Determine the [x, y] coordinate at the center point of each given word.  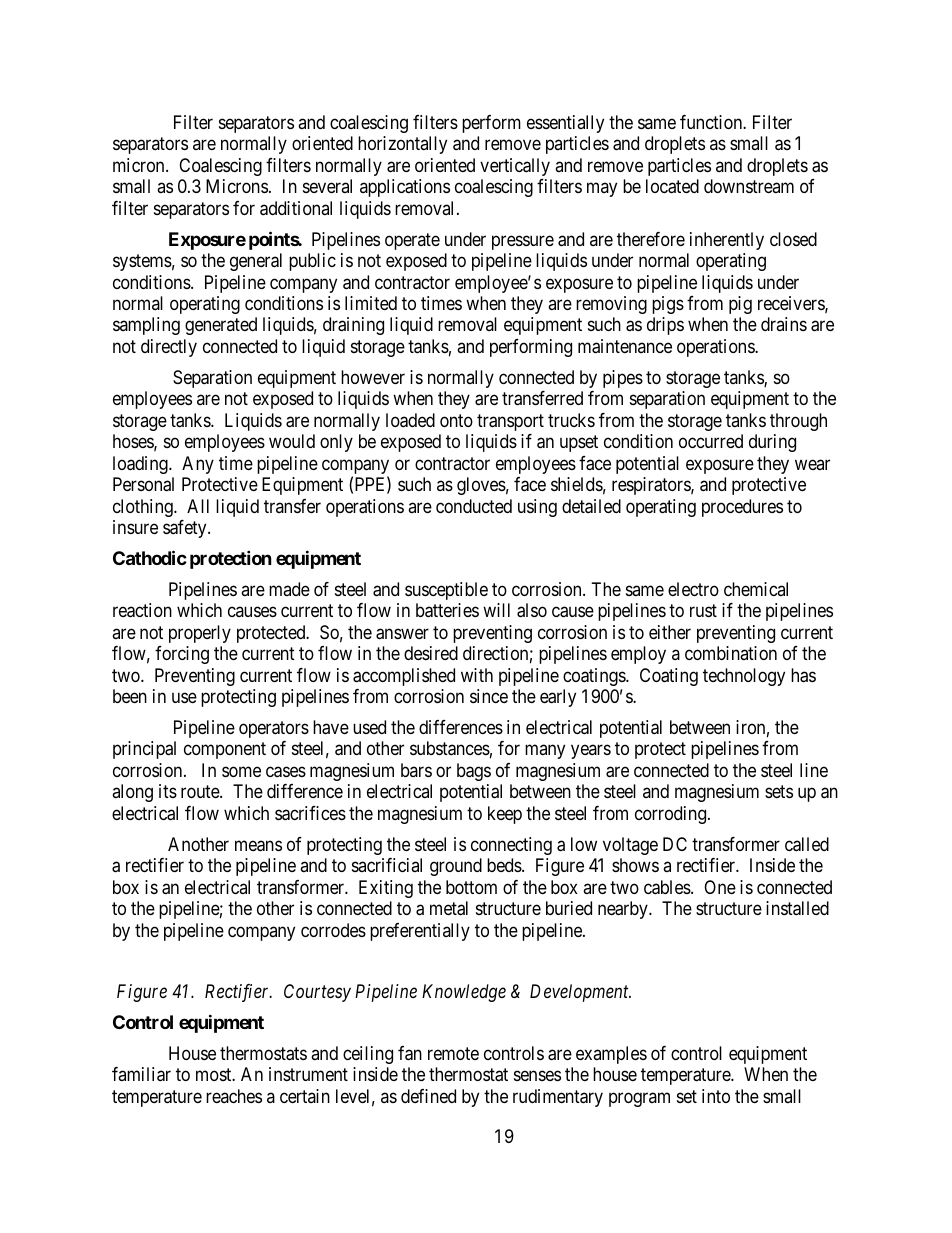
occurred [711, 441]
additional [296, 208]
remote [453, 1053]
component [225, 751]
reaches [234, 1096]
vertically [515, 167]
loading [141, 465]
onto [456, 420]
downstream [749, 186]
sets [779, 792]
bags [474, 772]
